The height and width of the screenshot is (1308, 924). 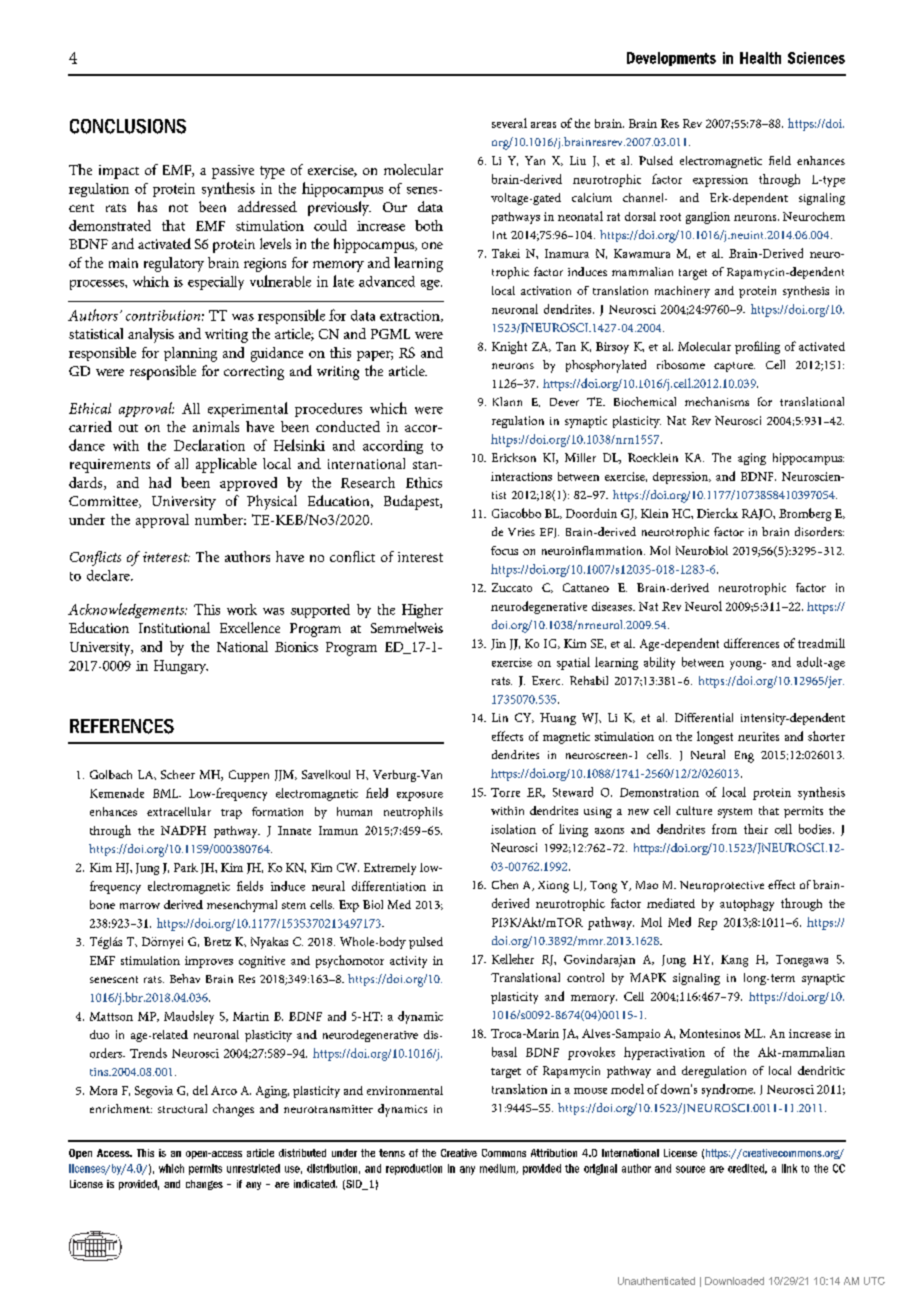 What do you see at coordinates (751, 643) in the screenshot?
I see `differences` at bounding box center [751, 643].
